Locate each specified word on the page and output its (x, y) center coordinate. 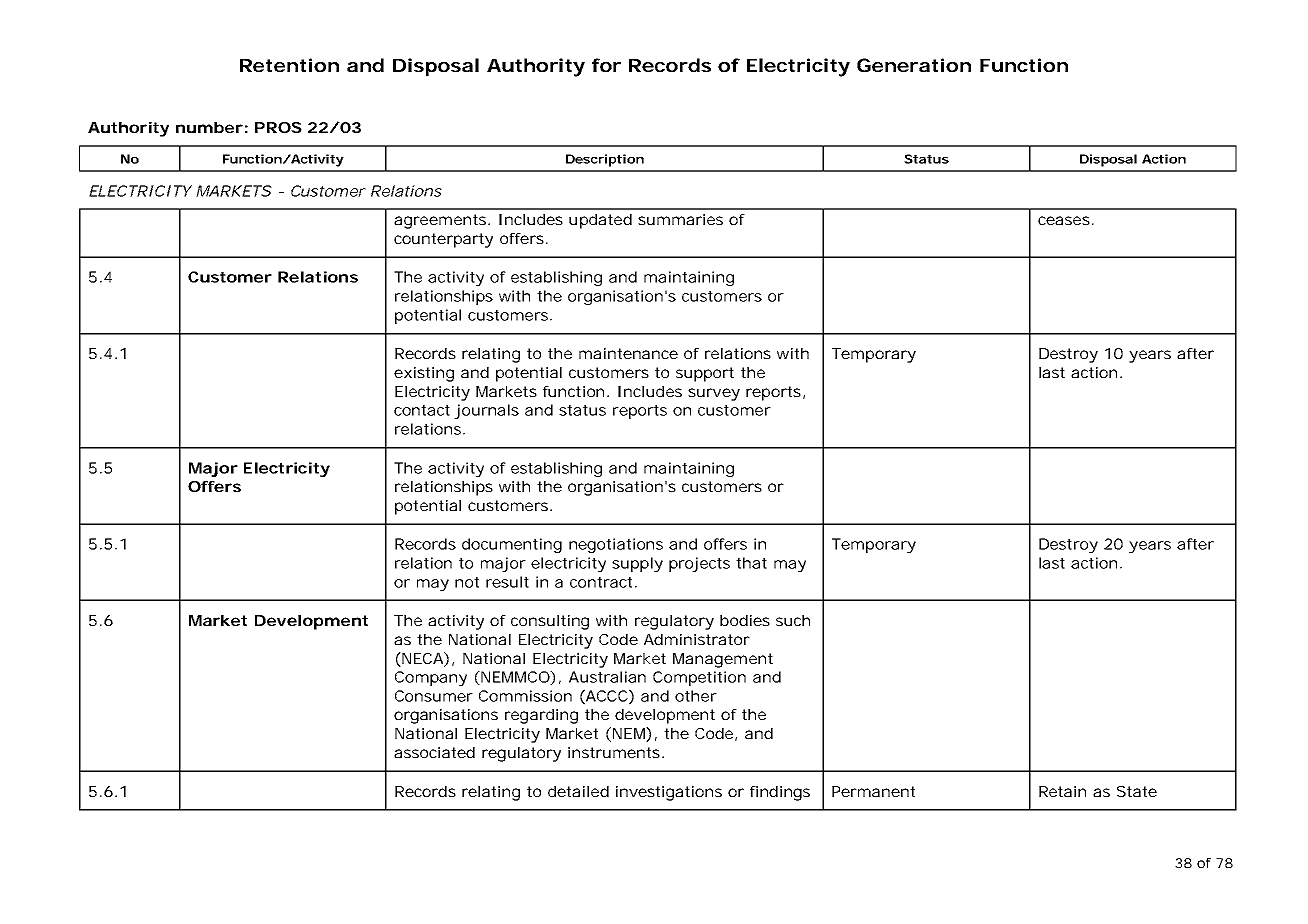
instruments (614, 752)
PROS (278, 127)
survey (714, 394)
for (606, 65)
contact (422, 410)
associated (434, 752)
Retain (1062, 791)
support (705, 374)
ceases (1064, 220)
